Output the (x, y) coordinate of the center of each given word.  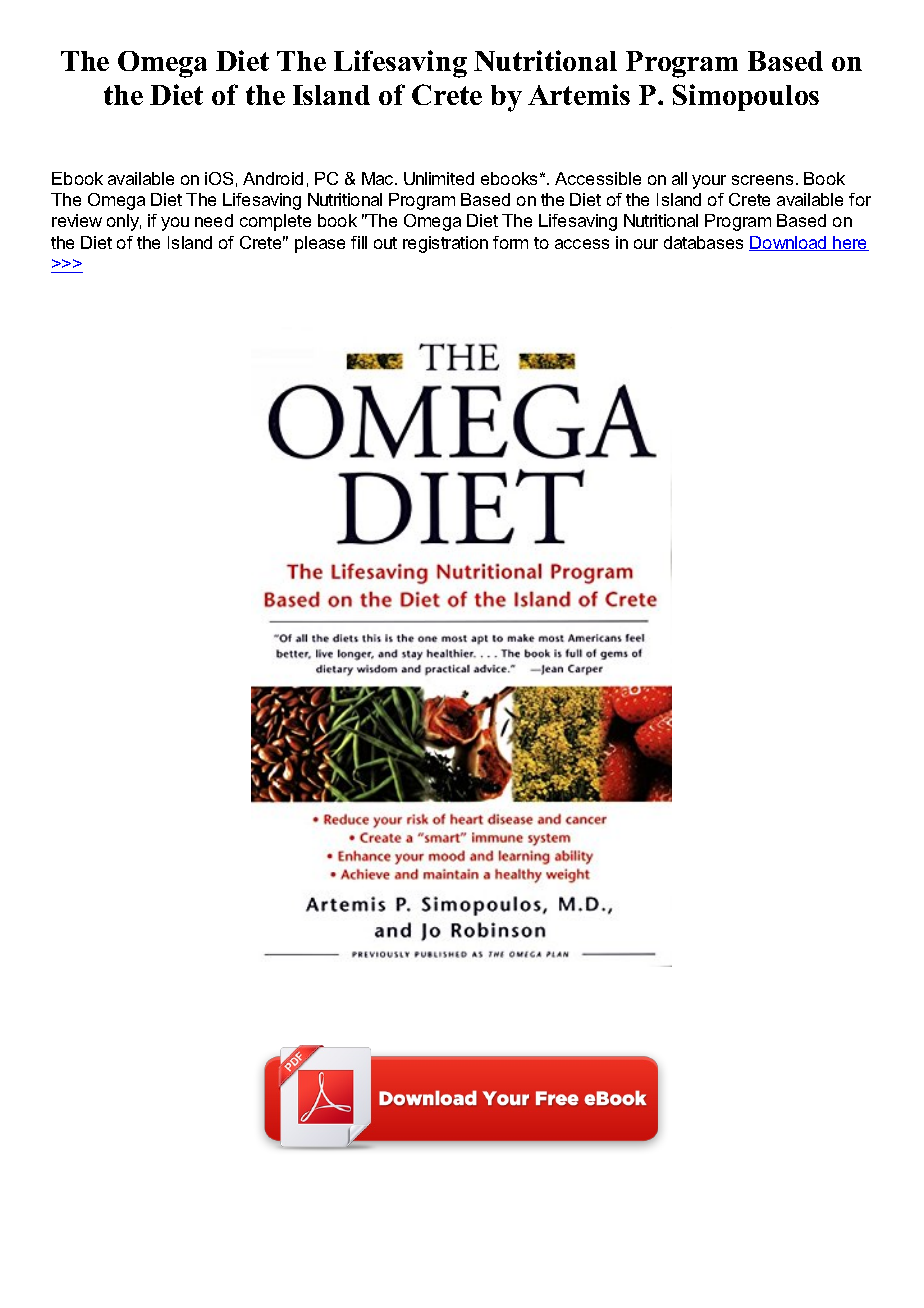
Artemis (579, 94)
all (679, 178)
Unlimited (439, 178)
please (320, 244)
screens (762, 180)
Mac (379, 178)
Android (273, 178)
